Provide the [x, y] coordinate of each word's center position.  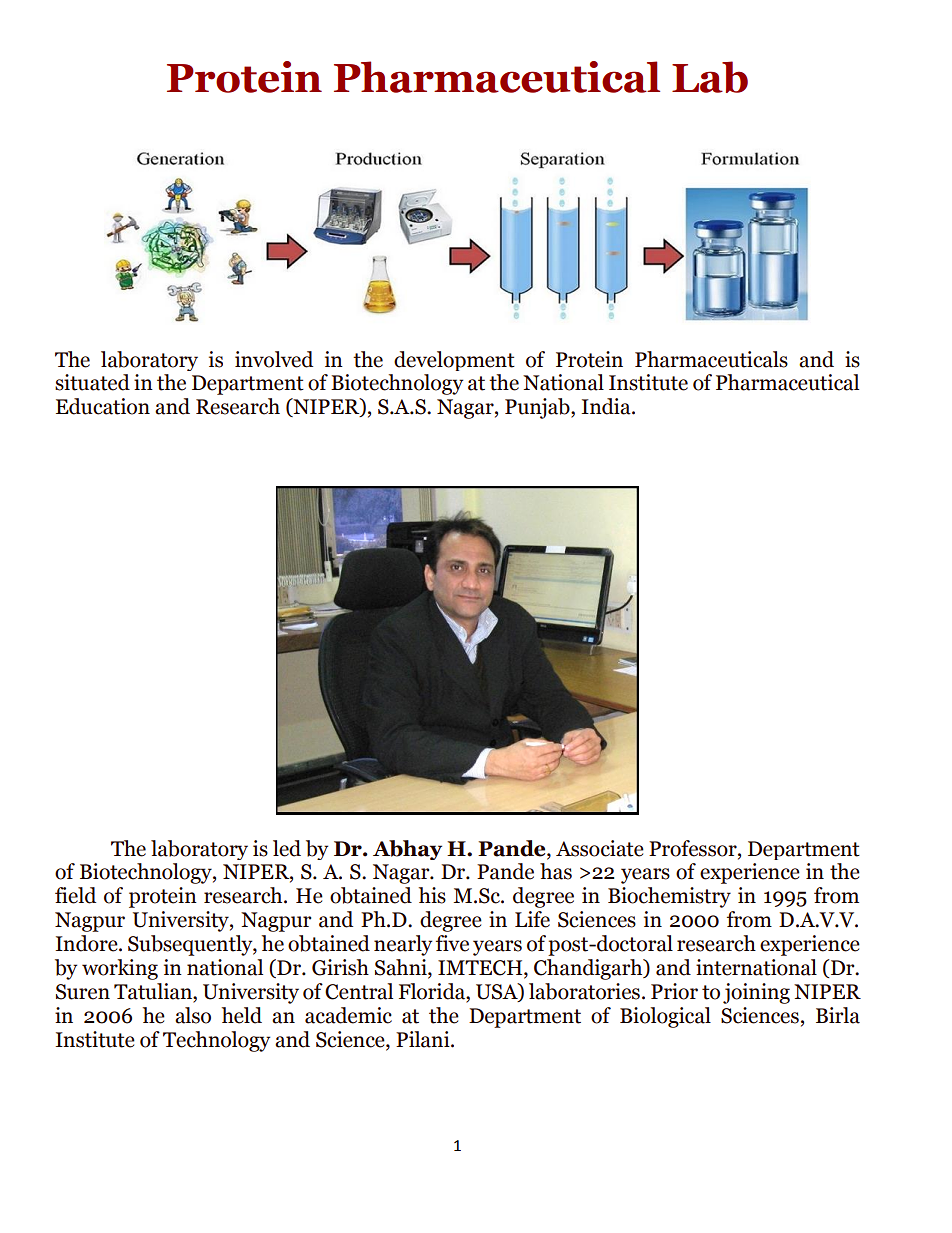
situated [92, 382]
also [193, 1015]
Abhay [407, 850]
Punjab [538, 408]
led [287, 848]
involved [274, 359]
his [432, 895]
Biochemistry [669, 897]
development [454, 361]
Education [103, 406]
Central [359, 991]
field [75, 895]
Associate [600, 848]
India [607, 406]
